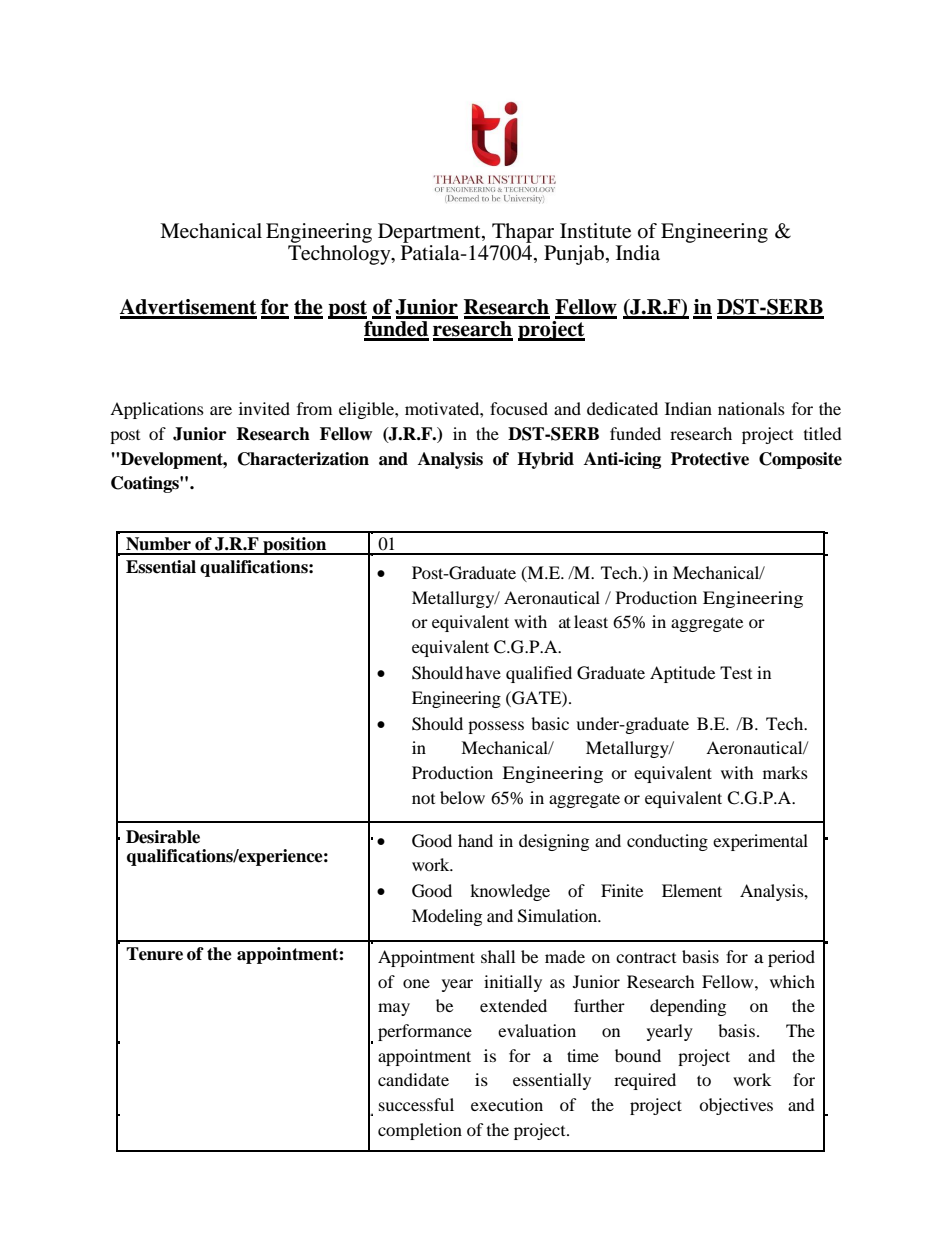 The width and height of the screenshot is (952, 1233). Describe the element at coordinates (154, 954) in the screenshot. I see `Tenure` at that location.
